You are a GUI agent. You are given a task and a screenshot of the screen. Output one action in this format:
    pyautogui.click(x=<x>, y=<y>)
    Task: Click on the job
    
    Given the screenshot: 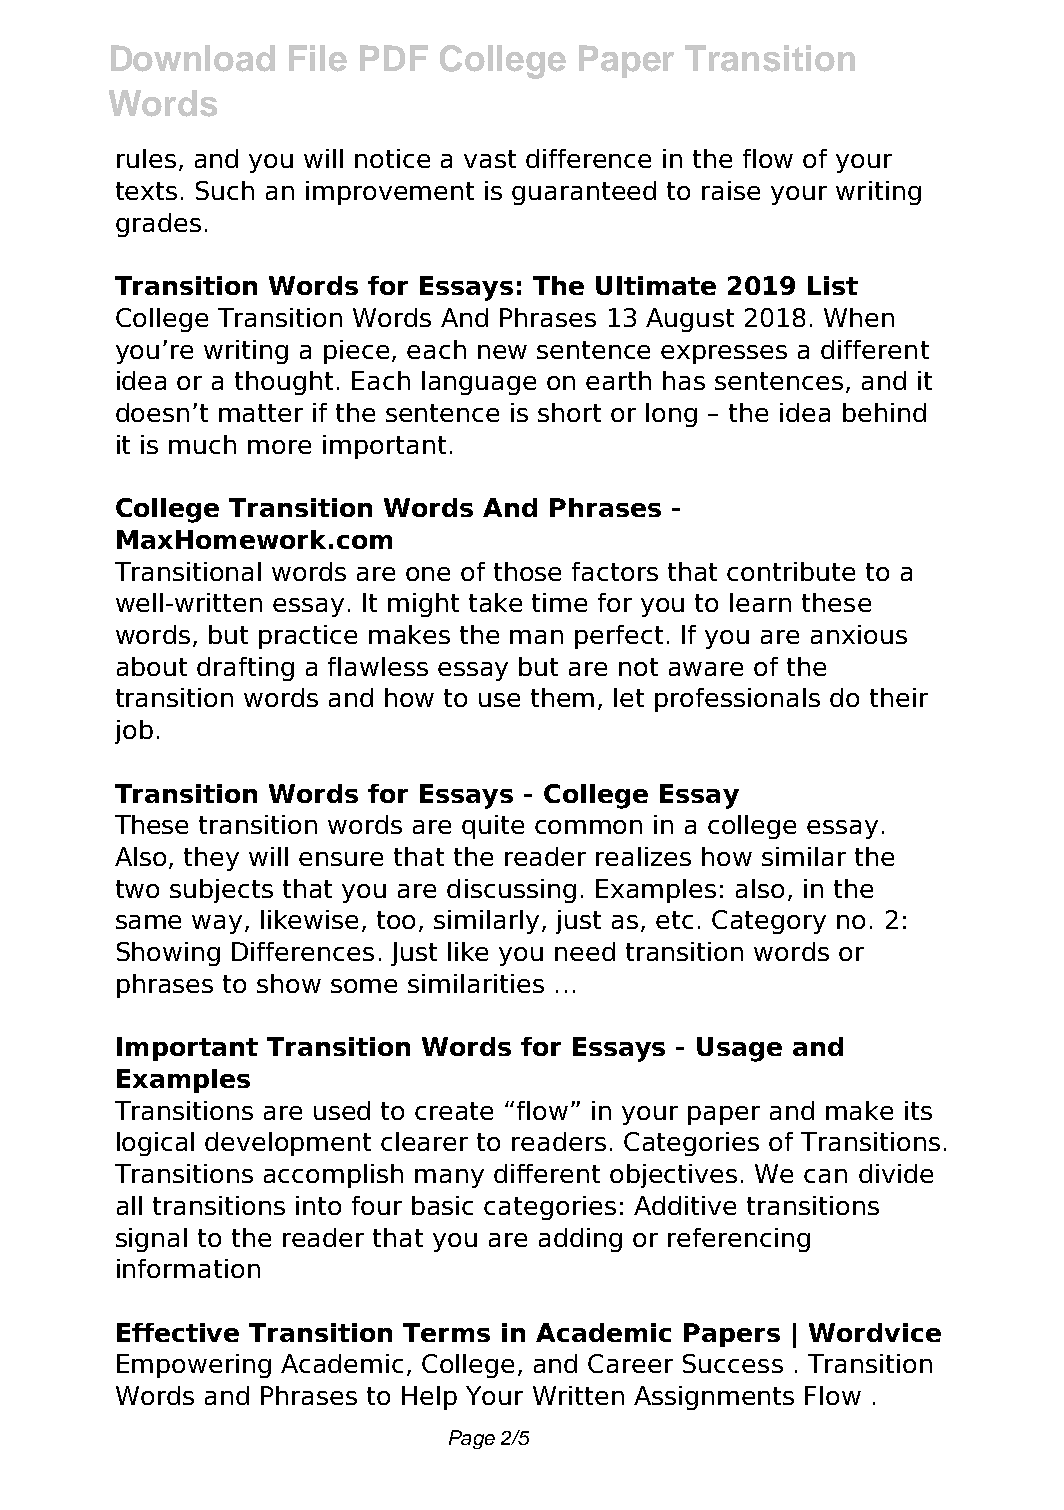 What is the action you would take?
    pyautogui.click(x=134, y=732)
